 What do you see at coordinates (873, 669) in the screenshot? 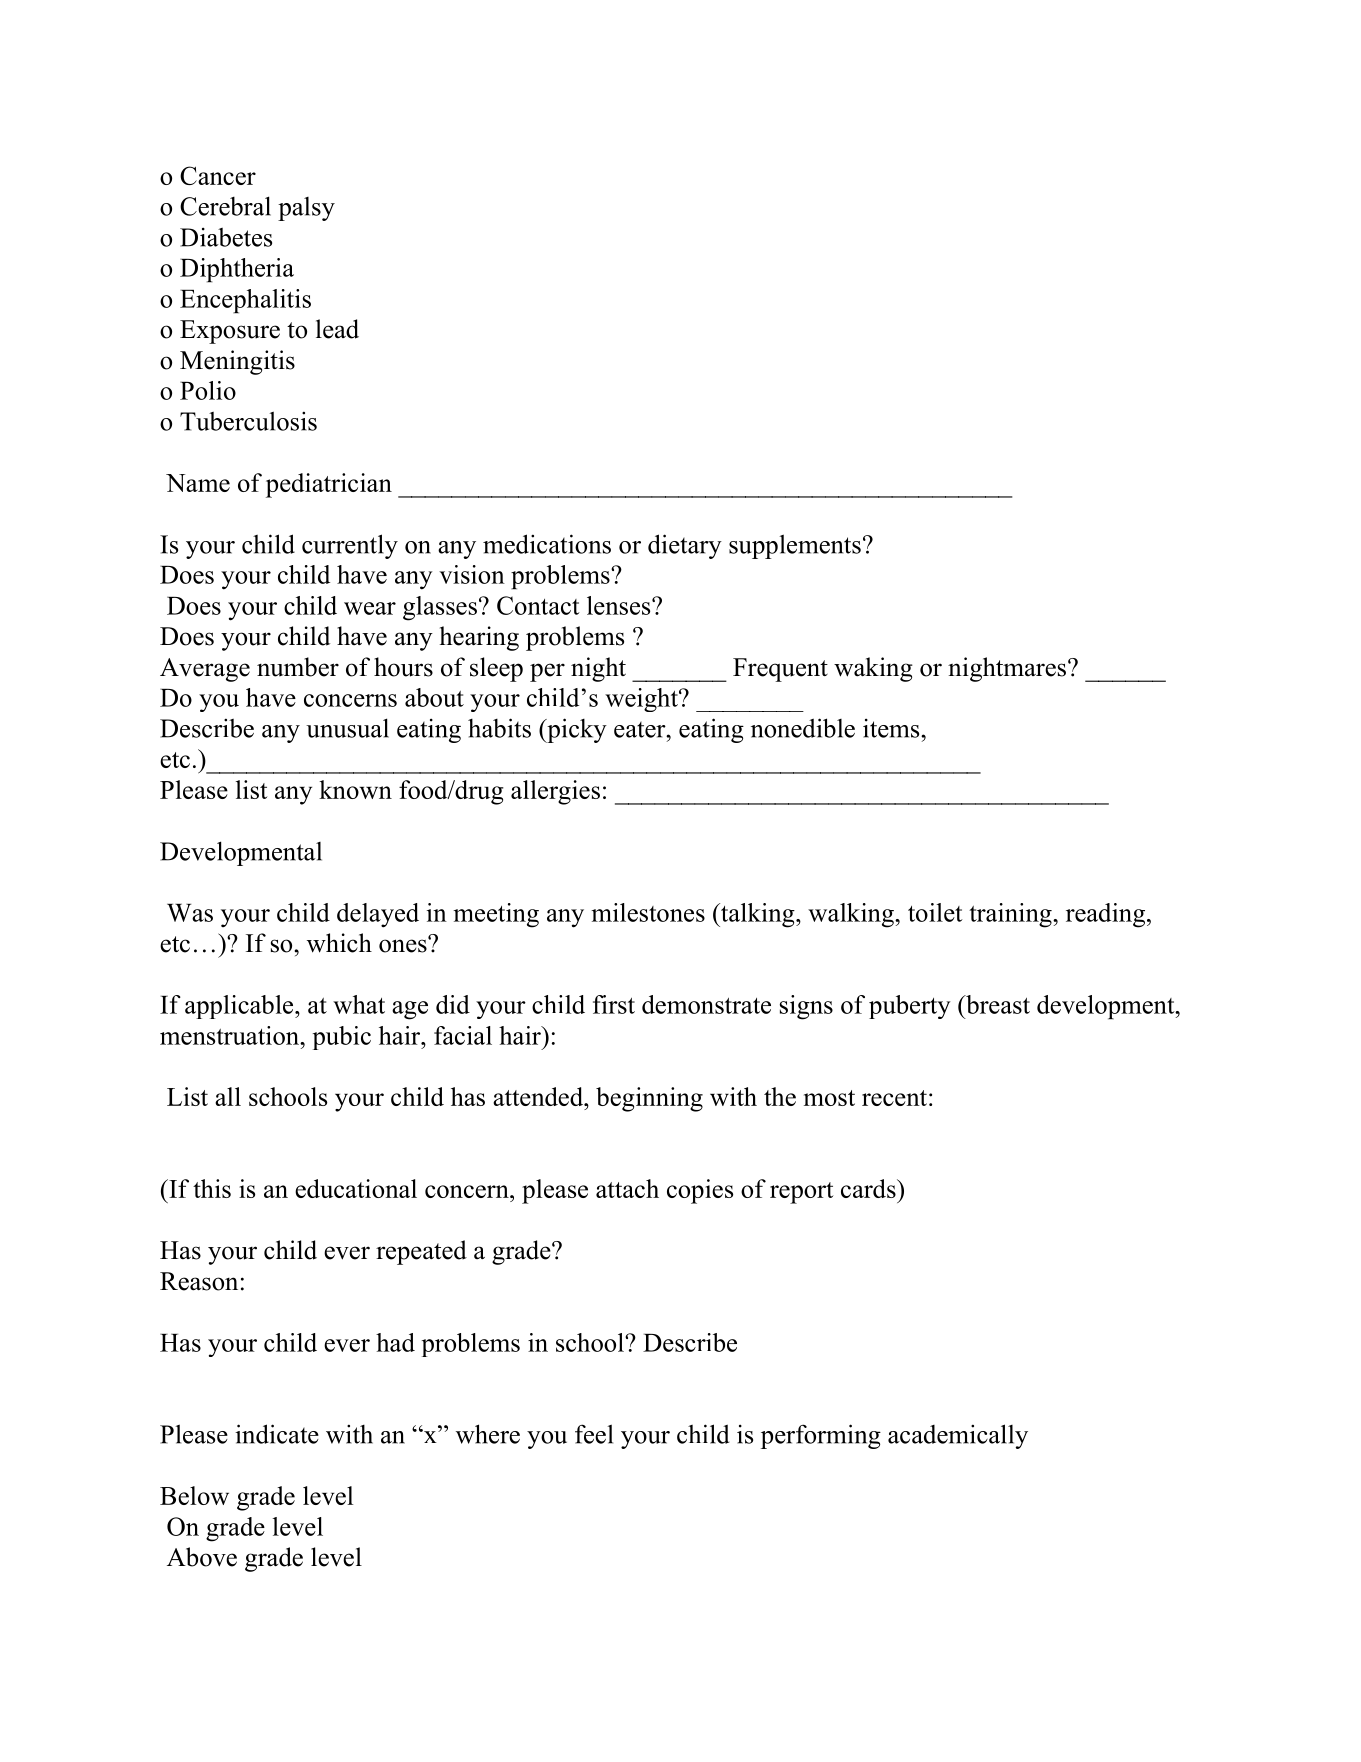
I see `waking` at bounding box center [873, 669].
